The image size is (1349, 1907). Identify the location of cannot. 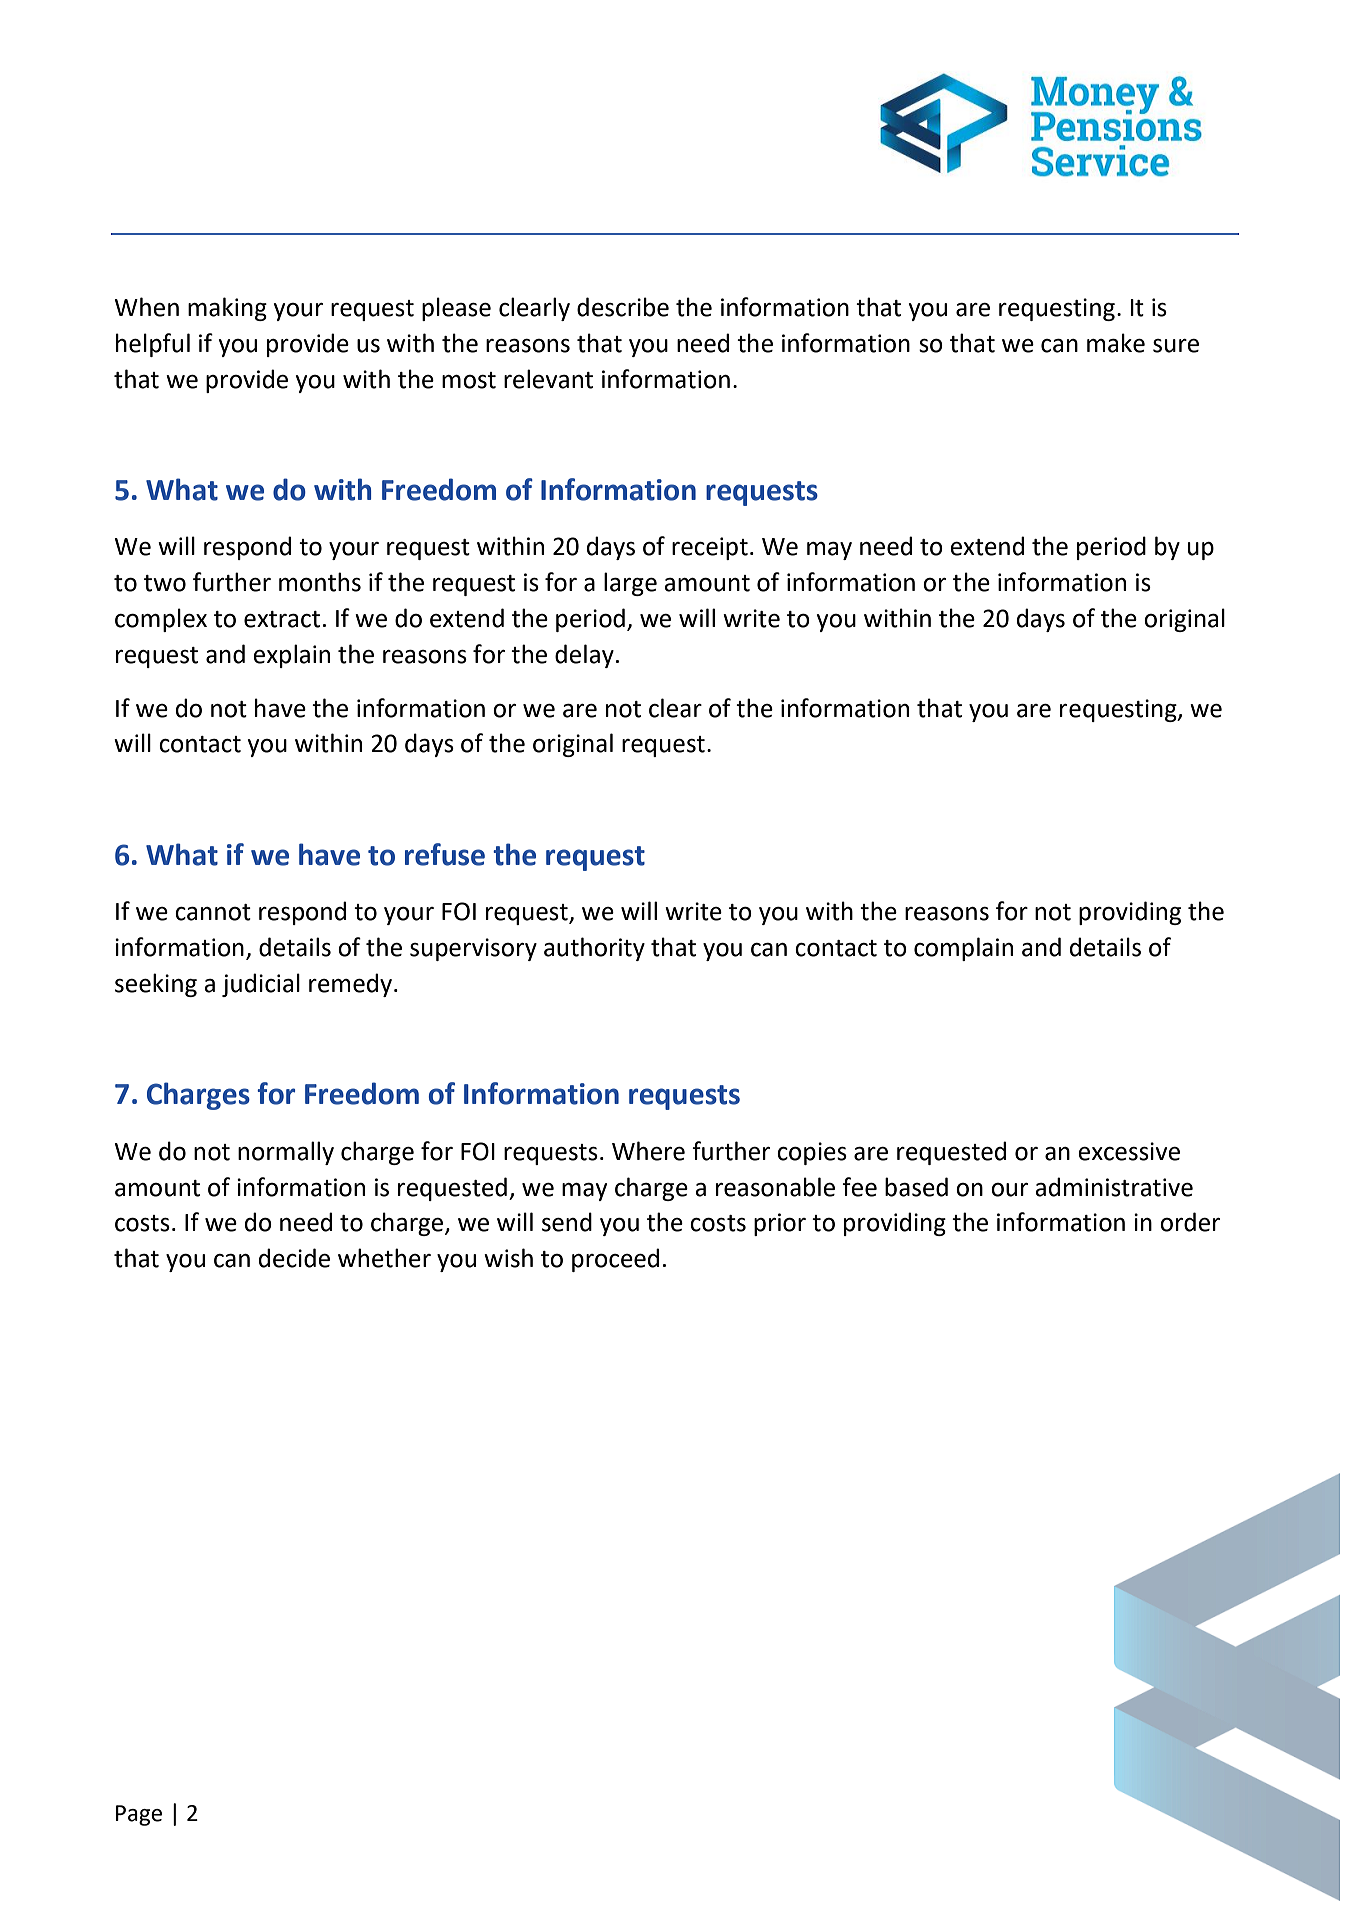
(213, 912).
